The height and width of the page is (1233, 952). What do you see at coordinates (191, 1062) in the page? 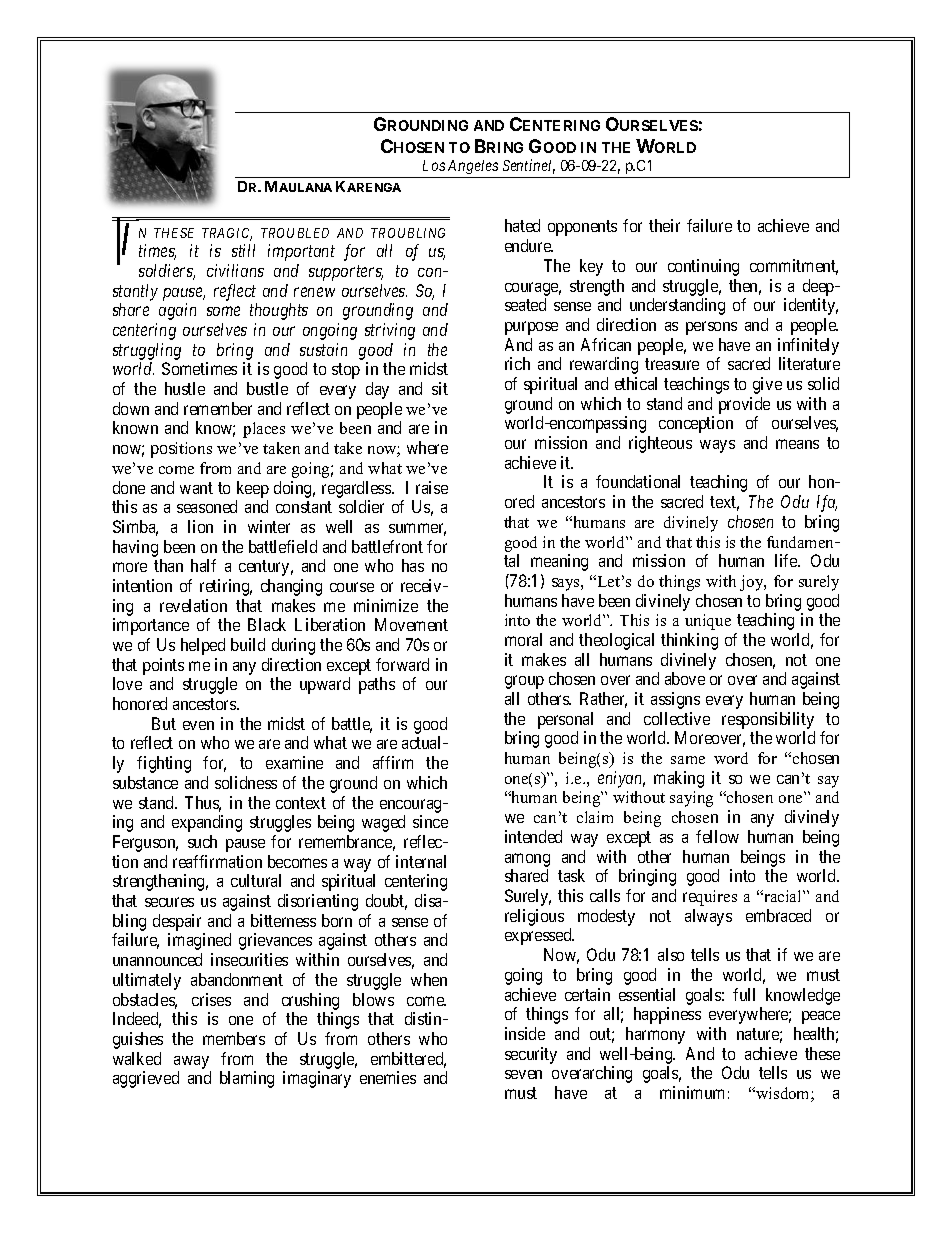
I see `away` at bounding box center [191, 1062].
